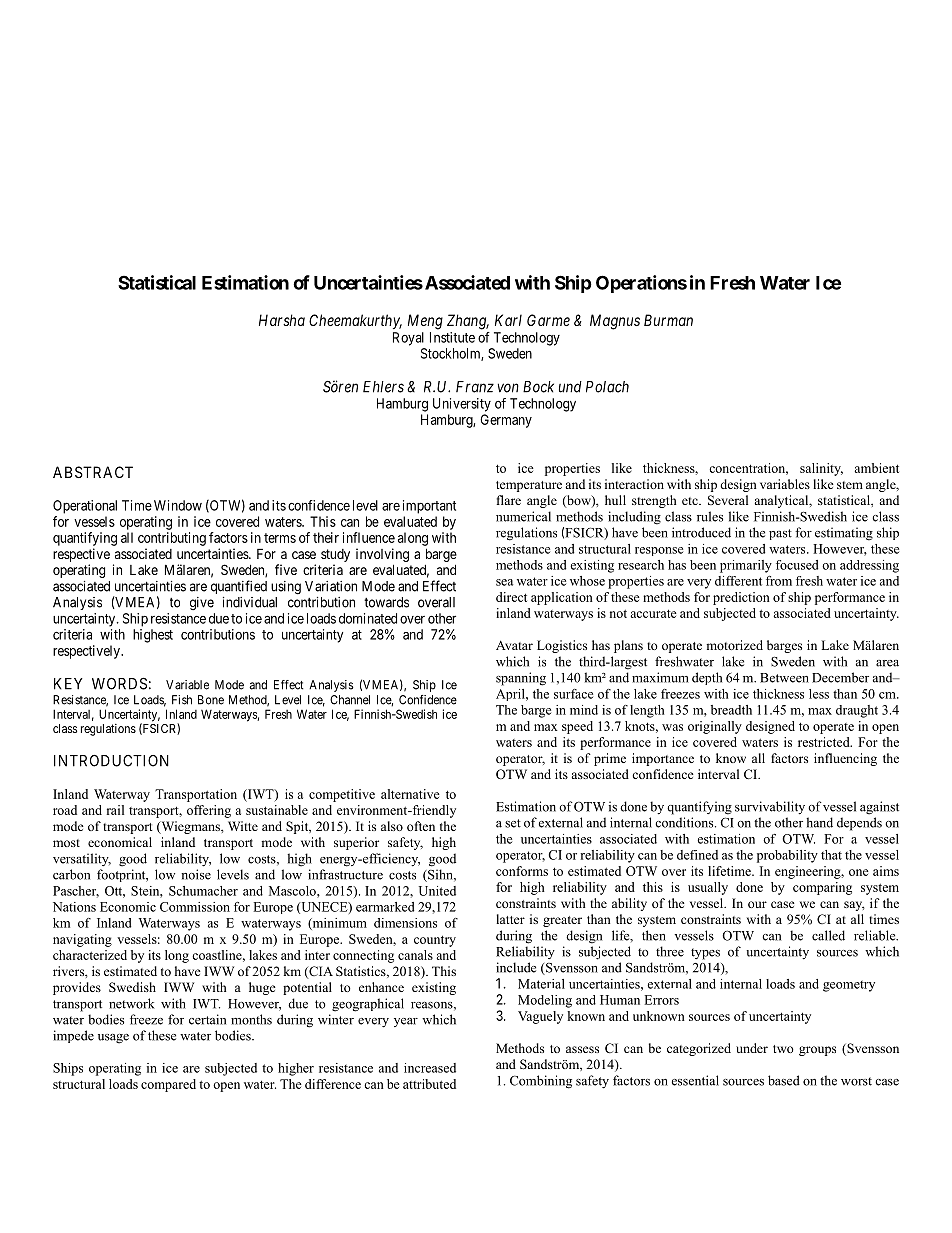 Image resolution: width=952 pixels, height=1233 pixels. What do you see at coordinates (196, 874) in the screenshot?
I see `noise` at bounding box center [196, 874].
